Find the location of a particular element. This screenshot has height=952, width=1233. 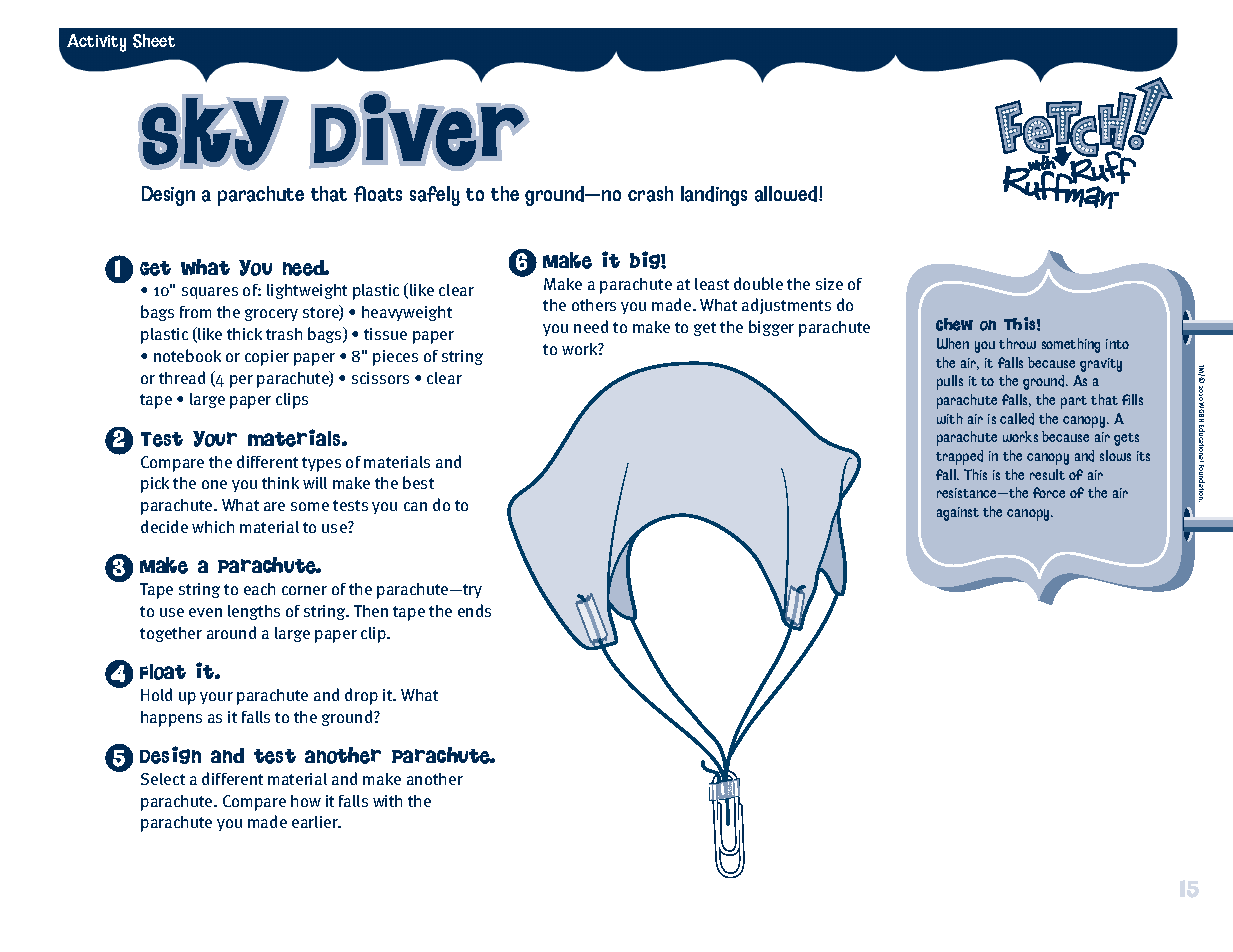

allowed is located at coordinates (787, 194).
